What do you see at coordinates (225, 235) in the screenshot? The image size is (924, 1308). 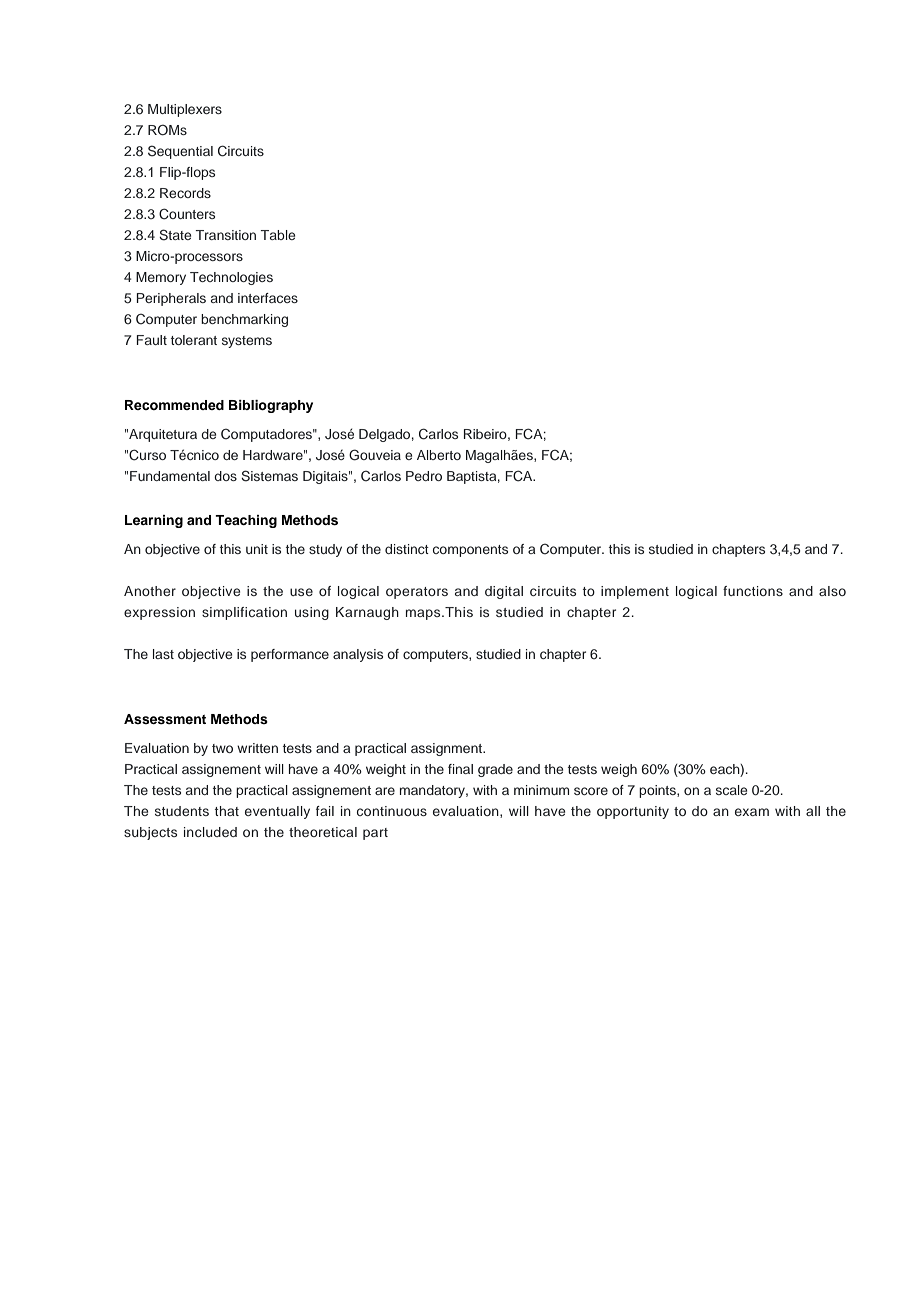 I see `Transition` at bounding box center [225, 235].
